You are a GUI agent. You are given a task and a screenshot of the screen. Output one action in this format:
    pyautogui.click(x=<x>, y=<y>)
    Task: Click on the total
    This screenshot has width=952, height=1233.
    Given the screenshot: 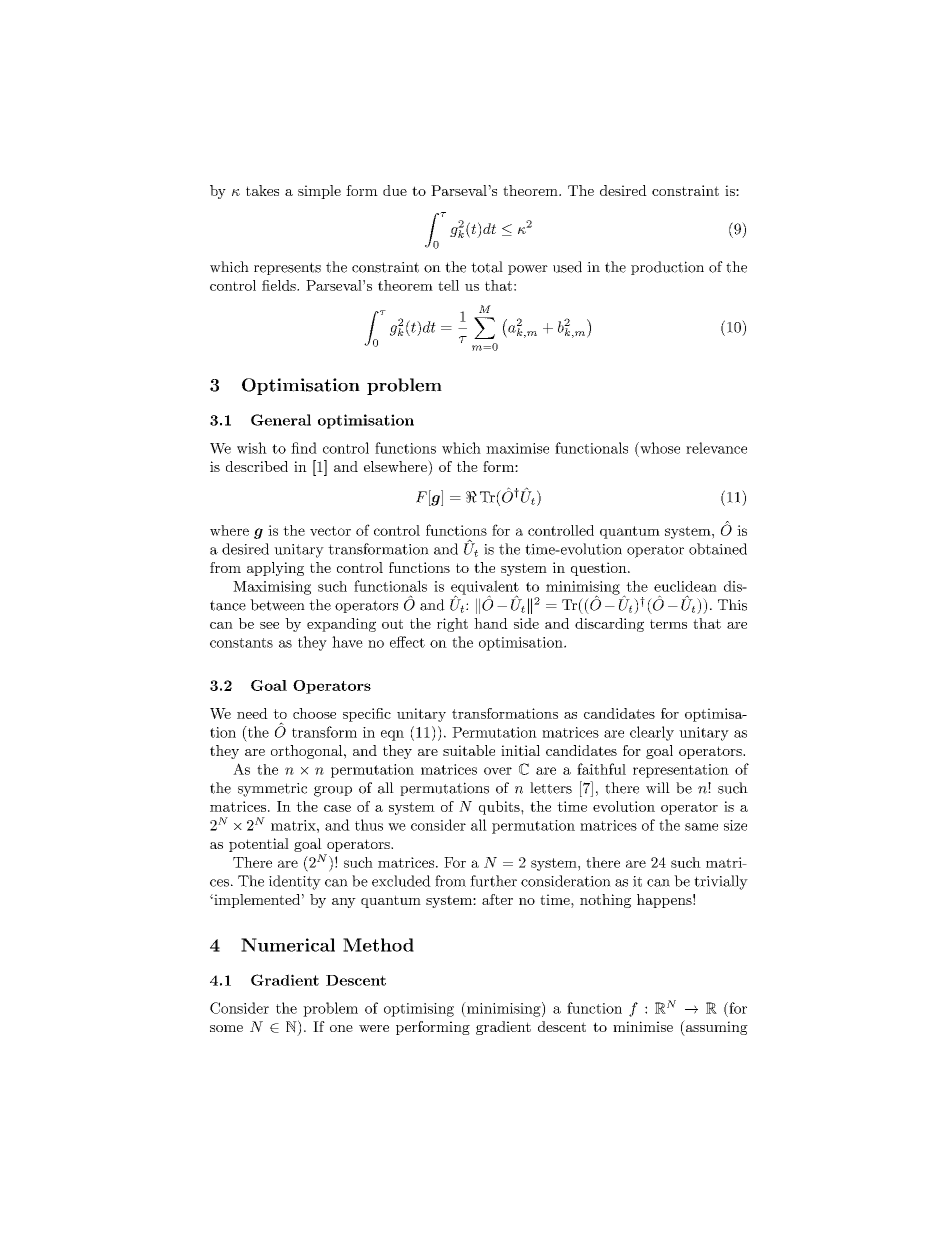 What is the action you would take?
    pyautogui.click(x=487, y=267)
